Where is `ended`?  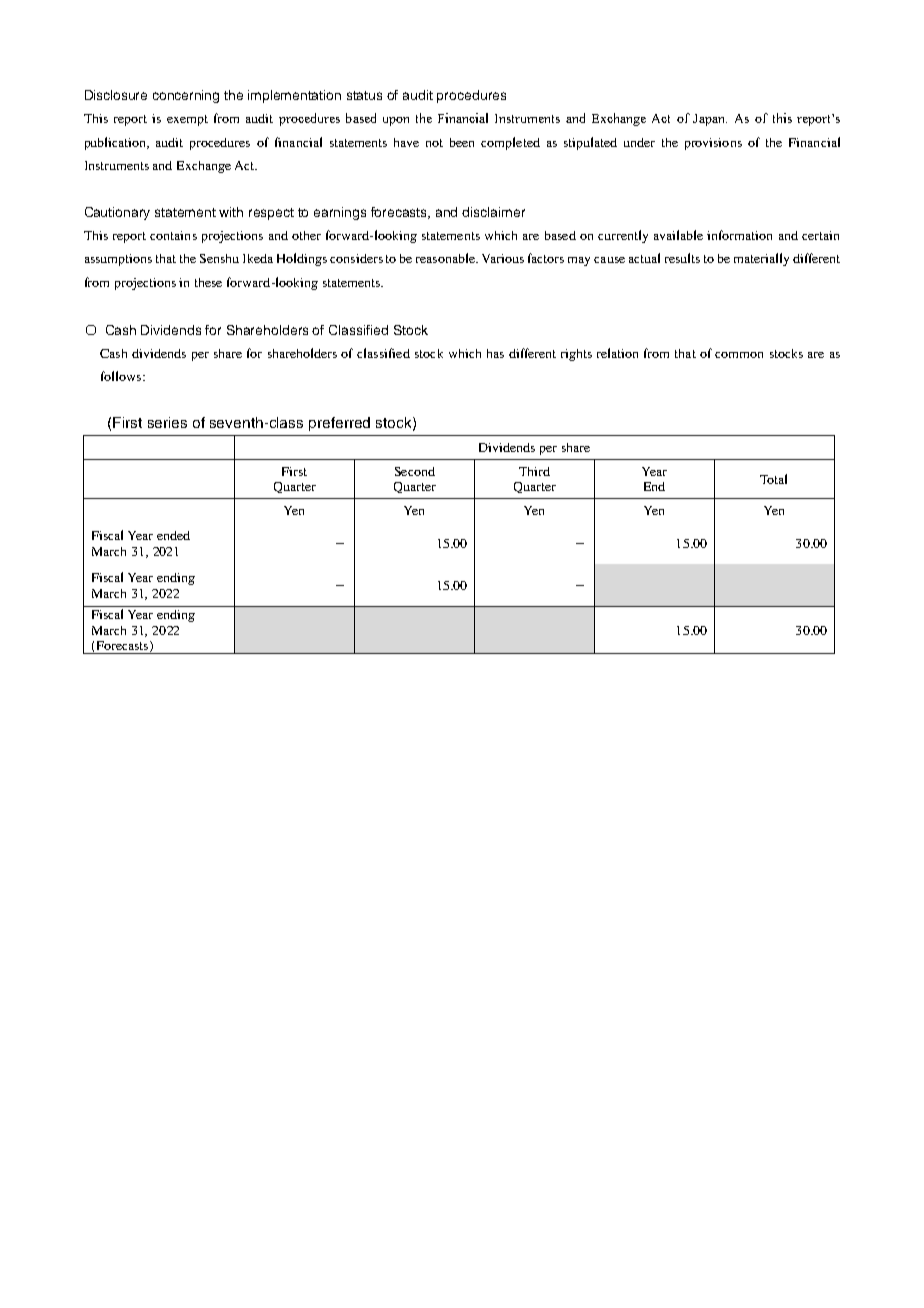 ended is located at coordinates (173, 535).
